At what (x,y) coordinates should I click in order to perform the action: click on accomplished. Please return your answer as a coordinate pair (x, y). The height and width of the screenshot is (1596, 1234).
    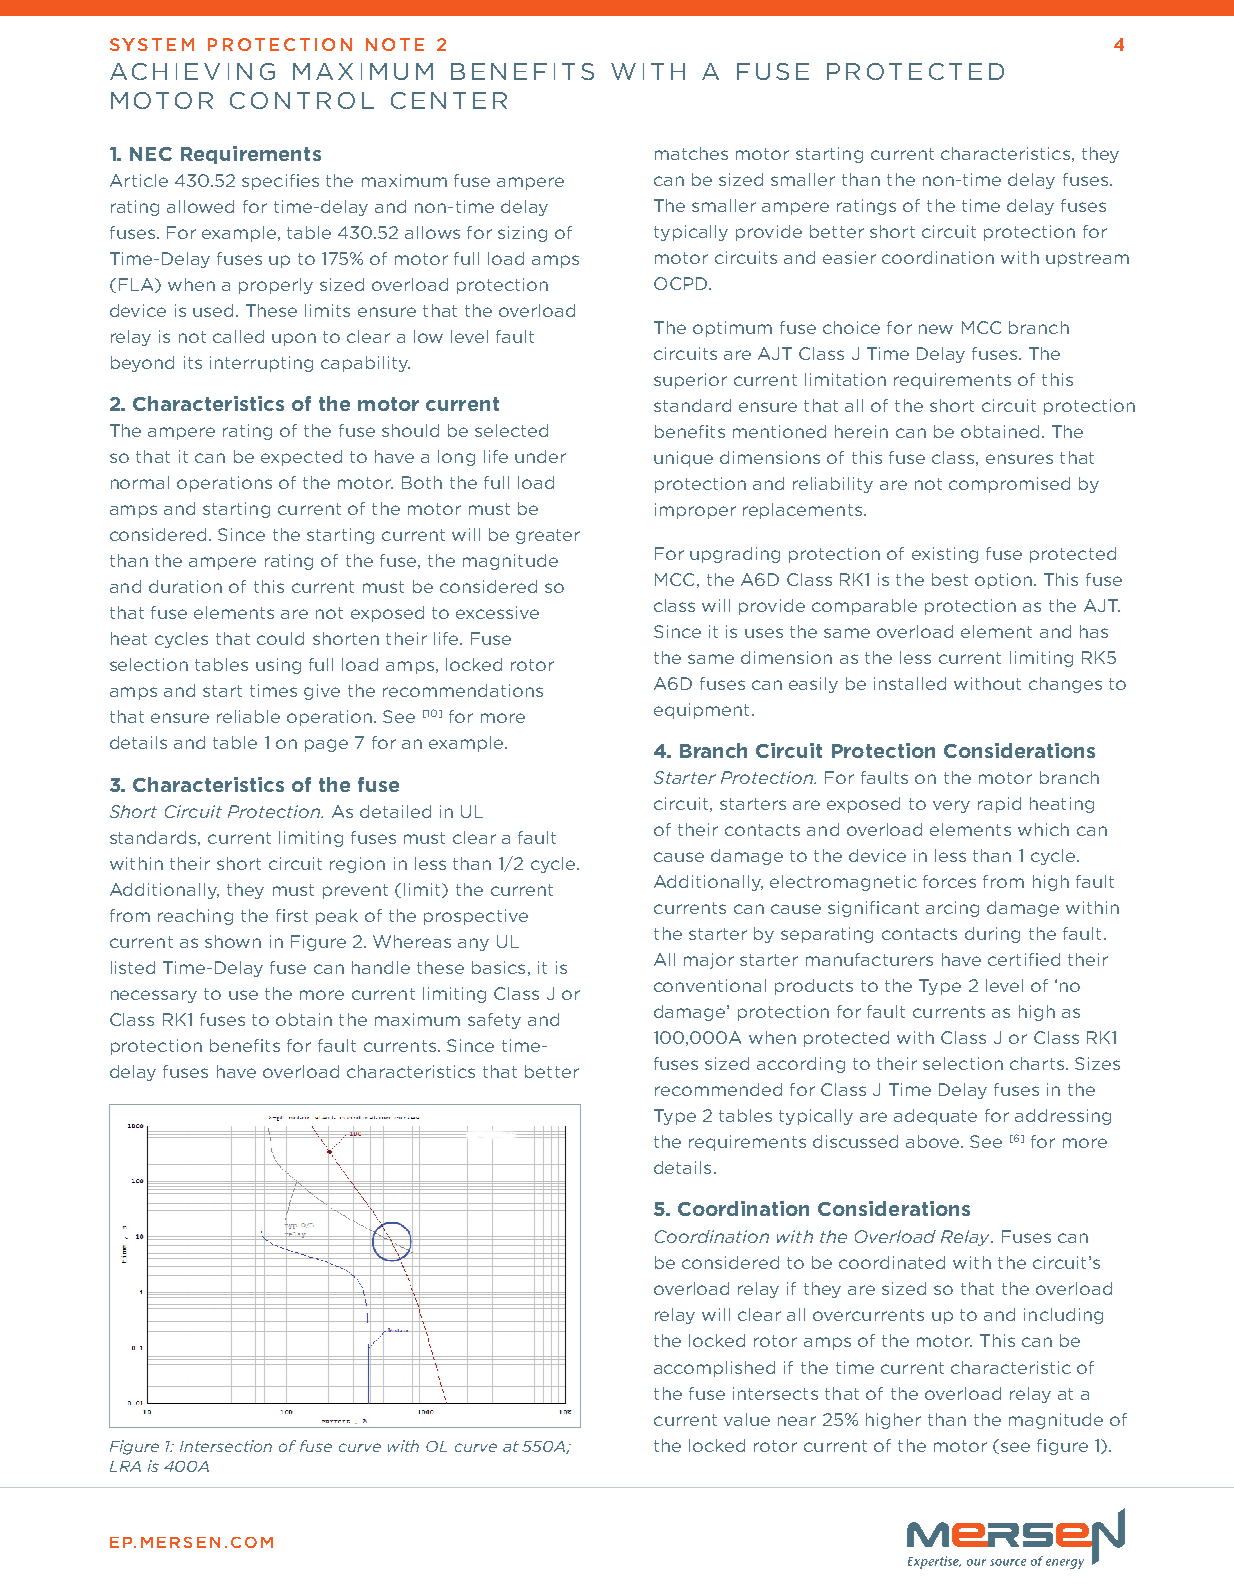
    Looking at the image, I should click on (714, 1369).
